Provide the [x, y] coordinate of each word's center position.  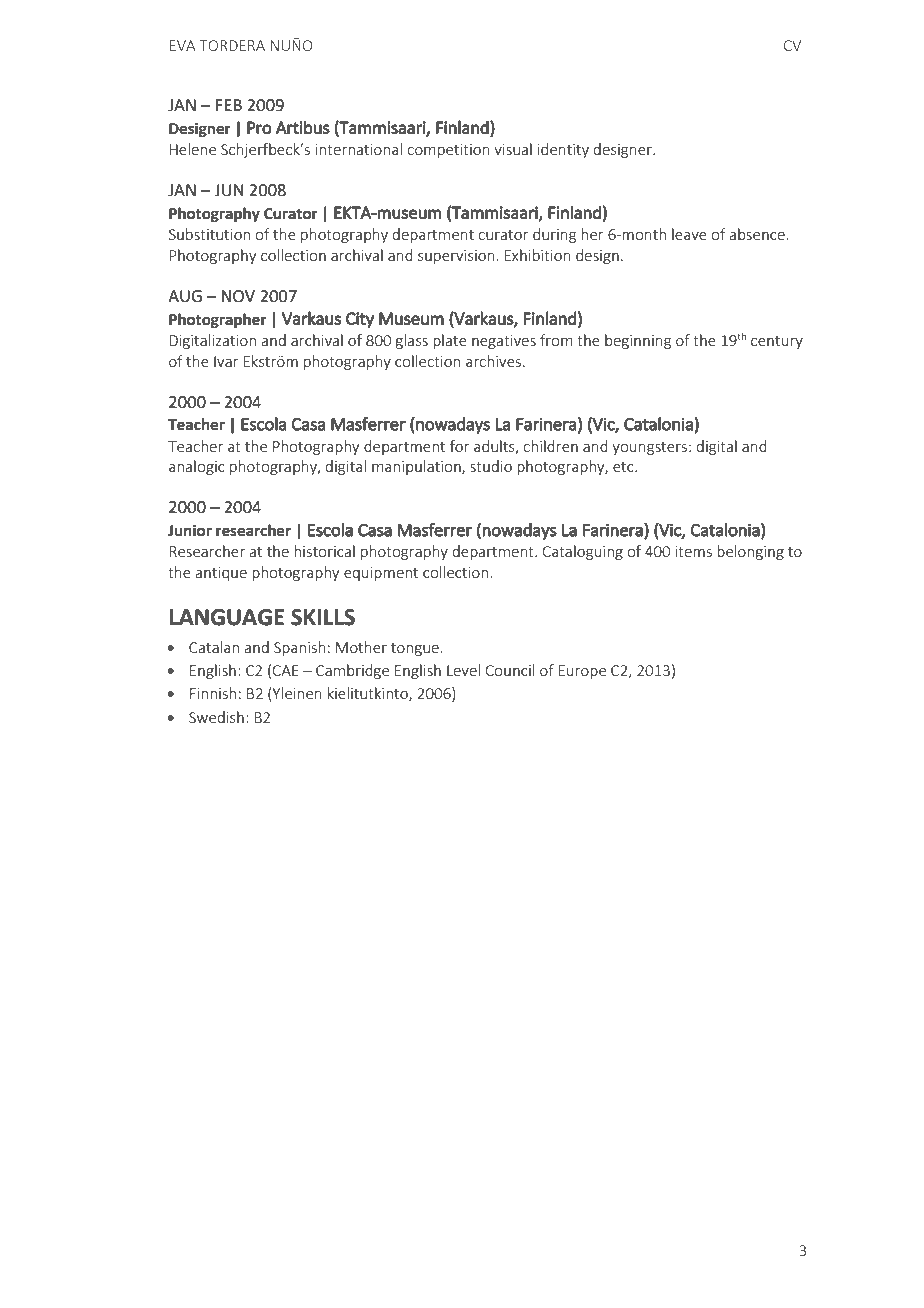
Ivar [226, 361]
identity [563, 150]
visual [513, 149]
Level [463, 670]
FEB [229, 105]
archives [493, 361]
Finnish [213, 693]
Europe [582, 672]
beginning [638, 341]
